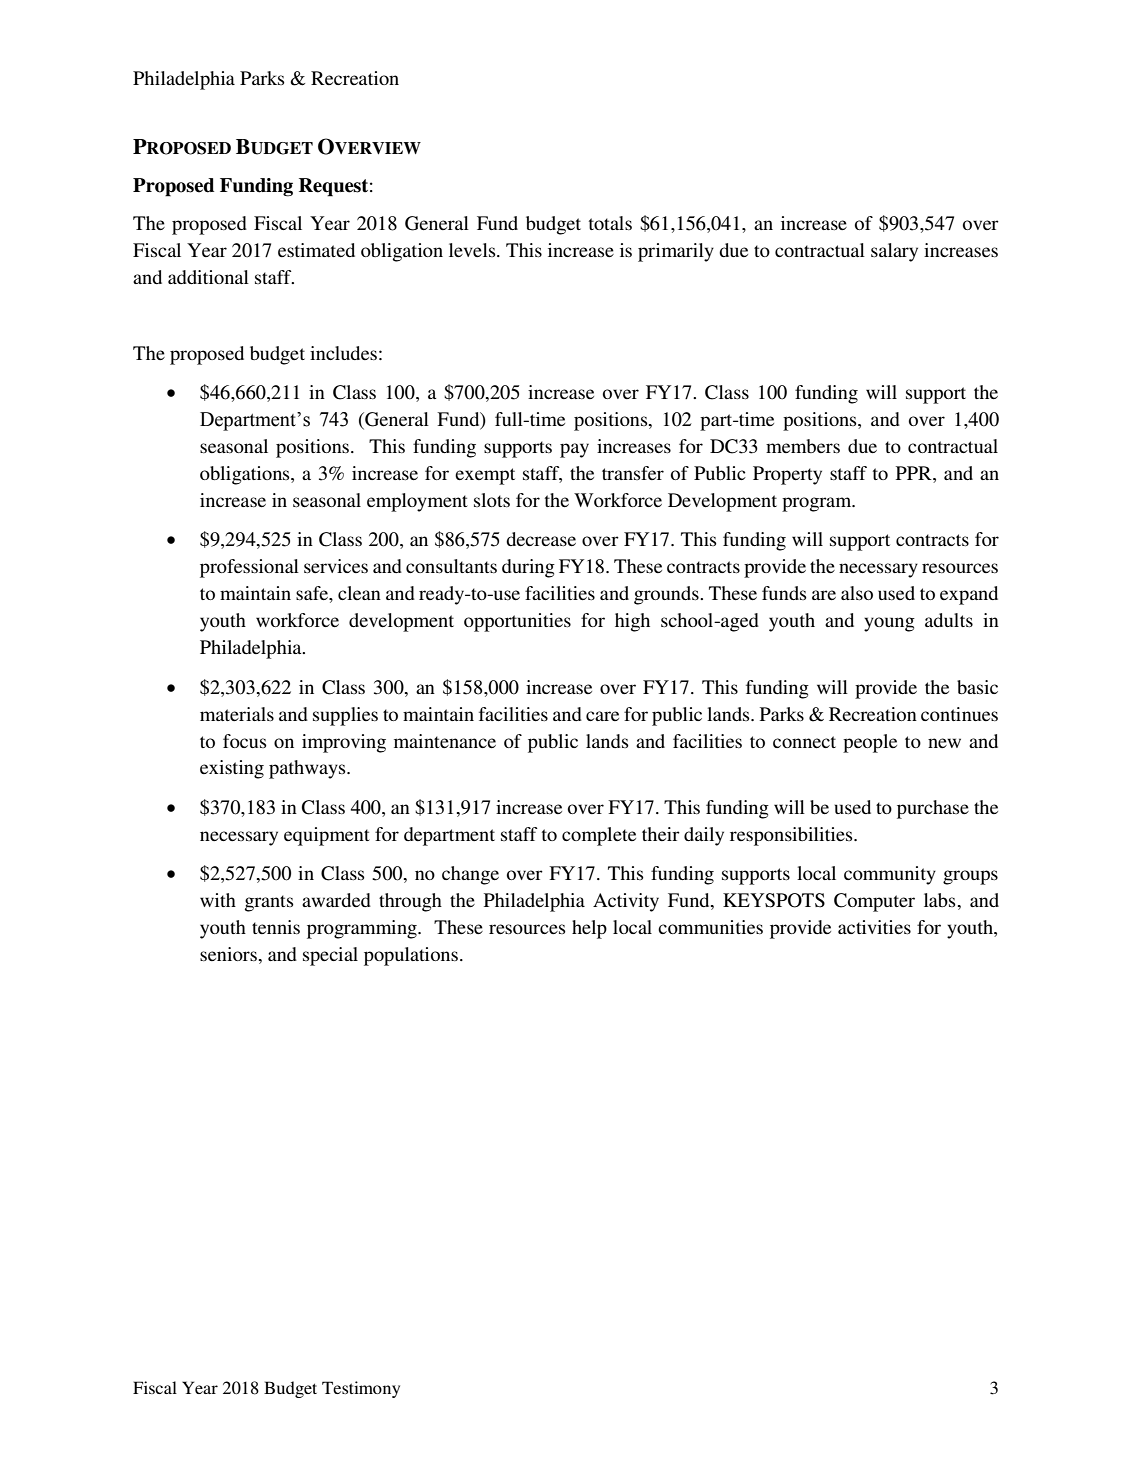  Describe the element at coordinates (610, 223) in the image. I see `totals` at that location.
